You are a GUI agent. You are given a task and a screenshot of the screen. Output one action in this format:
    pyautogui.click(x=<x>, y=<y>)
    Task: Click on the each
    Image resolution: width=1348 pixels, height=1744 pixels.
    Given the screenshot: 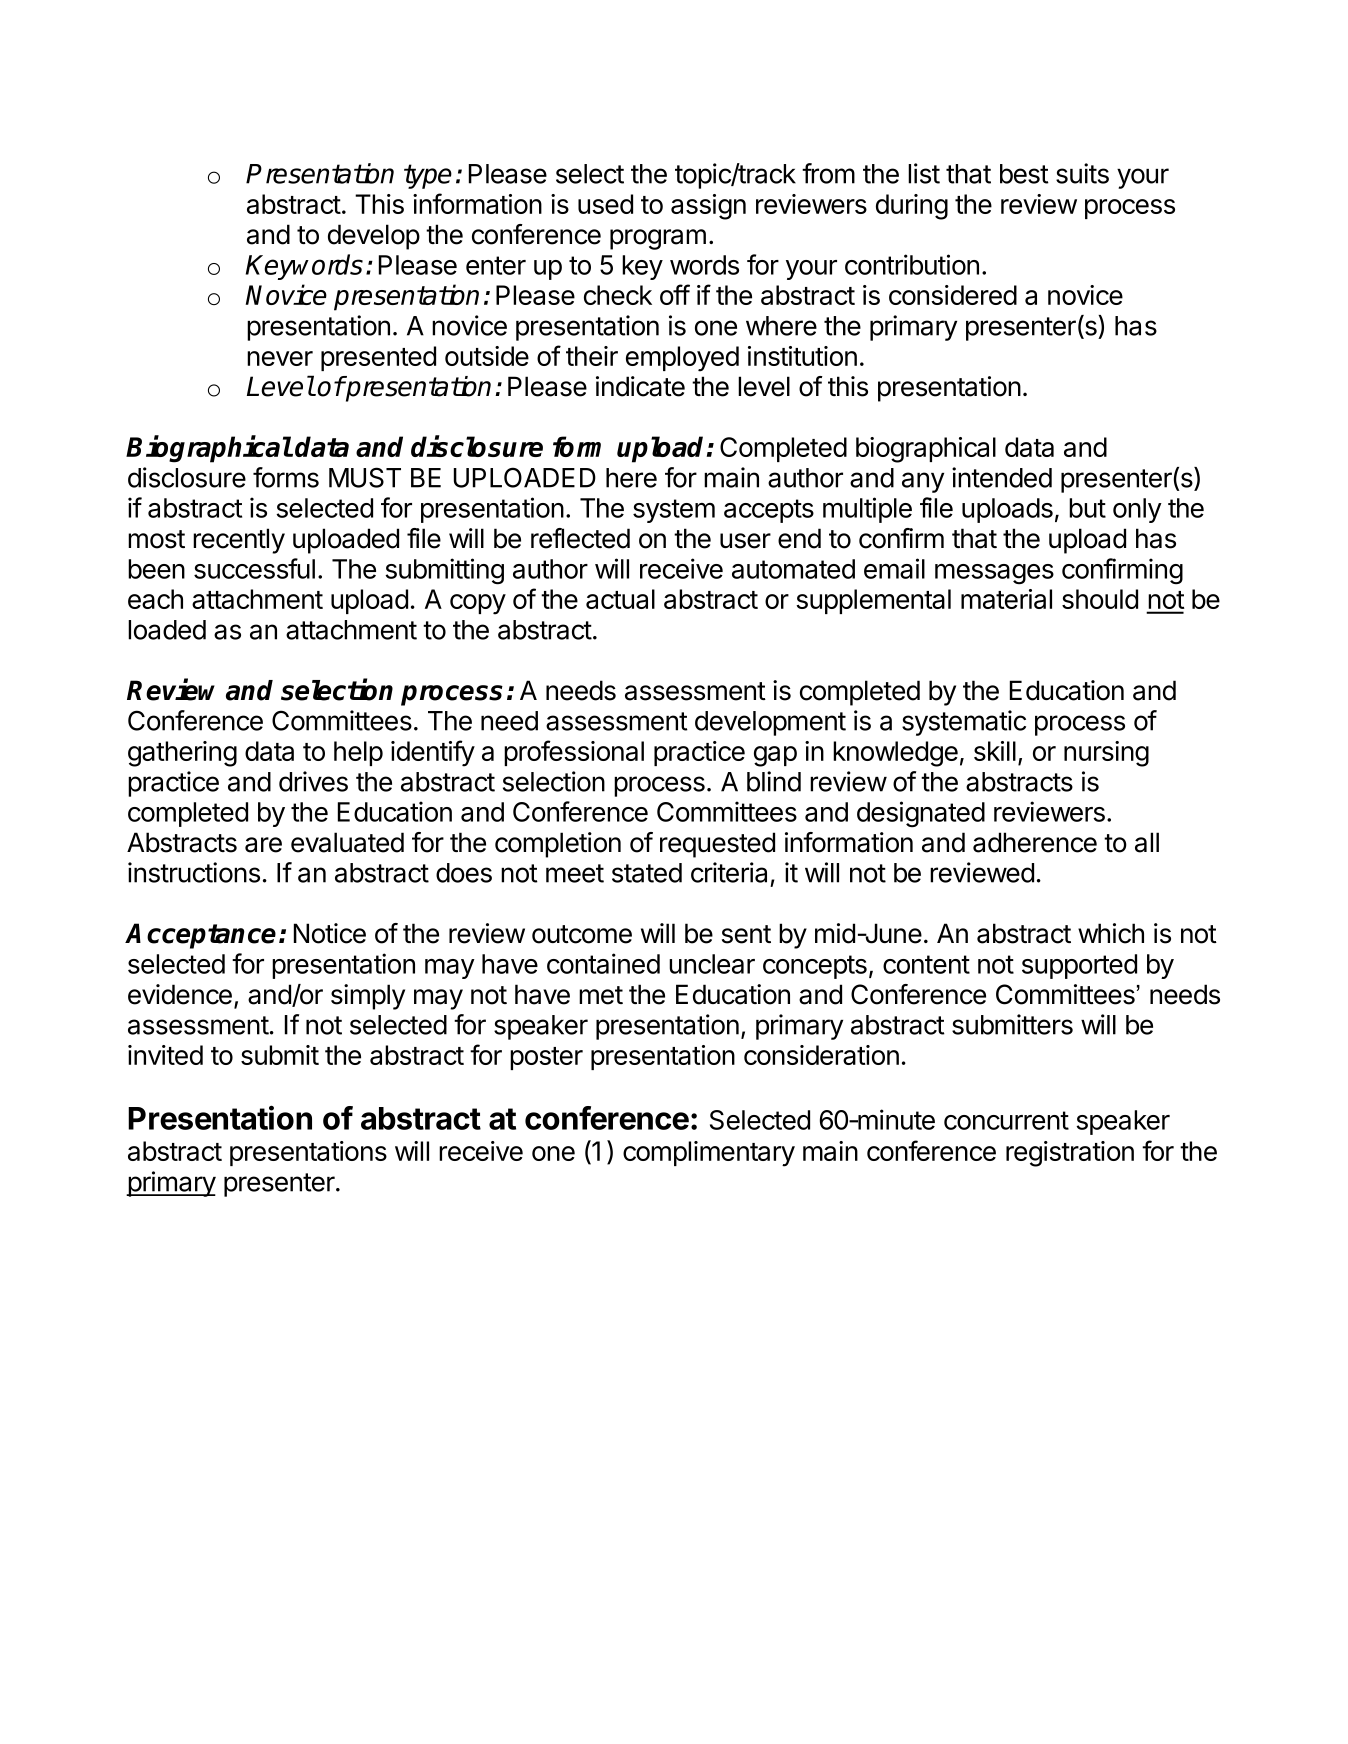 What is the action you would take?
    pyautogui.click(x=155, y=599)
